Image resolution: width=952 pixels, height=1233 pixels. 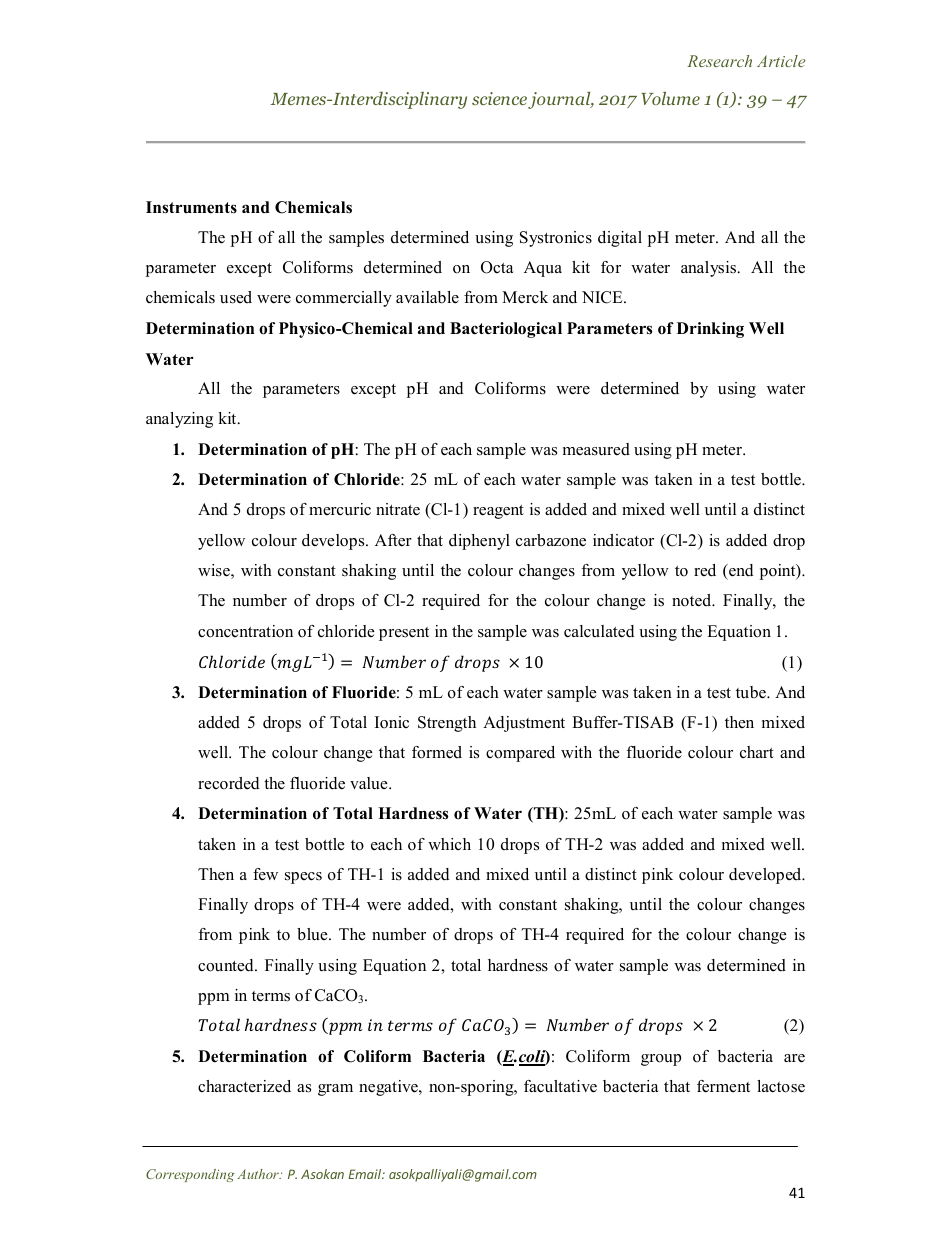 What do you see at coordinates (520, 754) in the image?
I see `compared` at bounding box center [520, 754].
